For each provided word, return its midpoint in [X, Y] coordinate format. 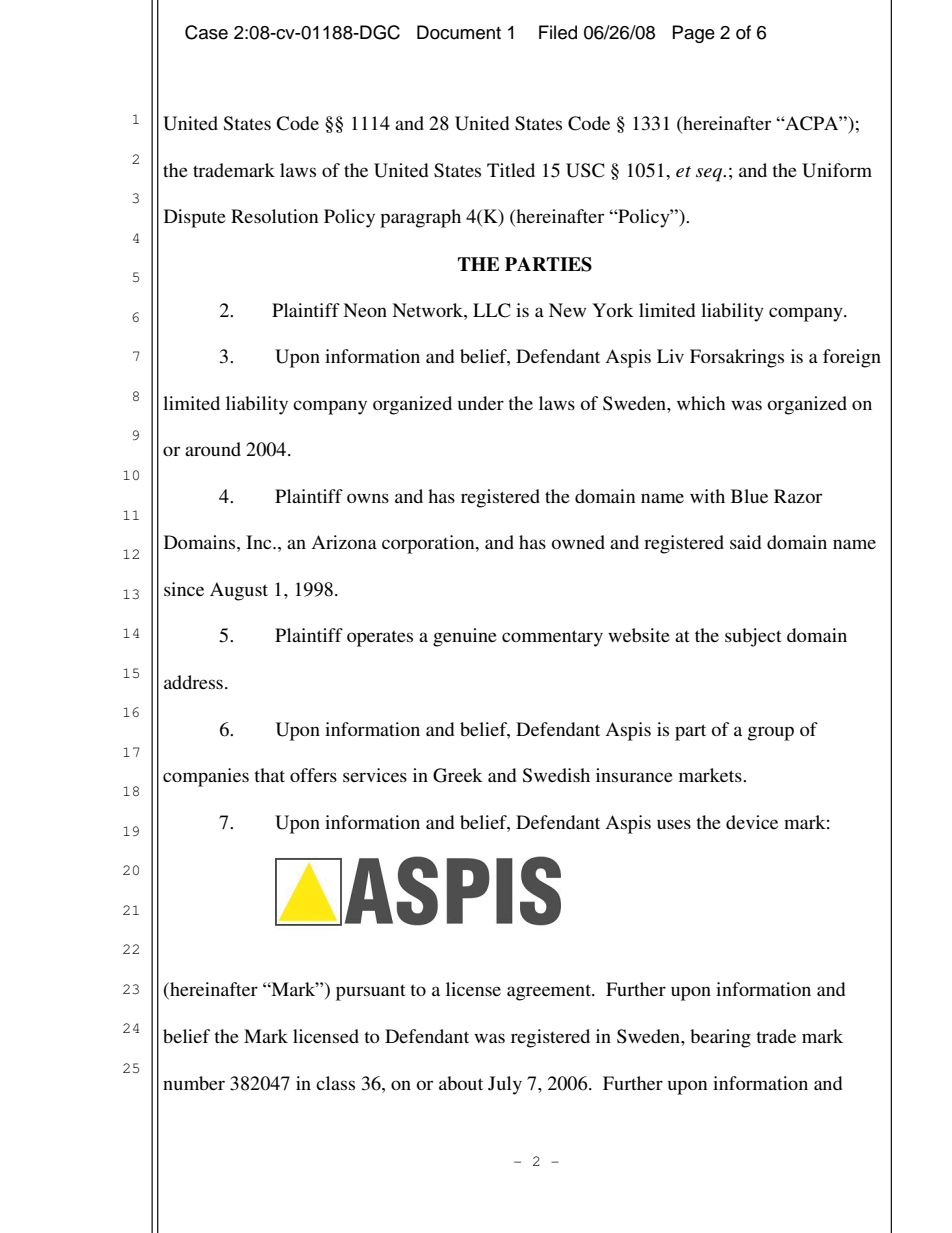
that [269, 775]
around [213, 449]
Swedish [556, 775]
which [701, 403]
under [481, 403]
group [771, 733]
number [194, 1083]
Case [206, 32]
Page [694, 34]
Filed [558, 32]
